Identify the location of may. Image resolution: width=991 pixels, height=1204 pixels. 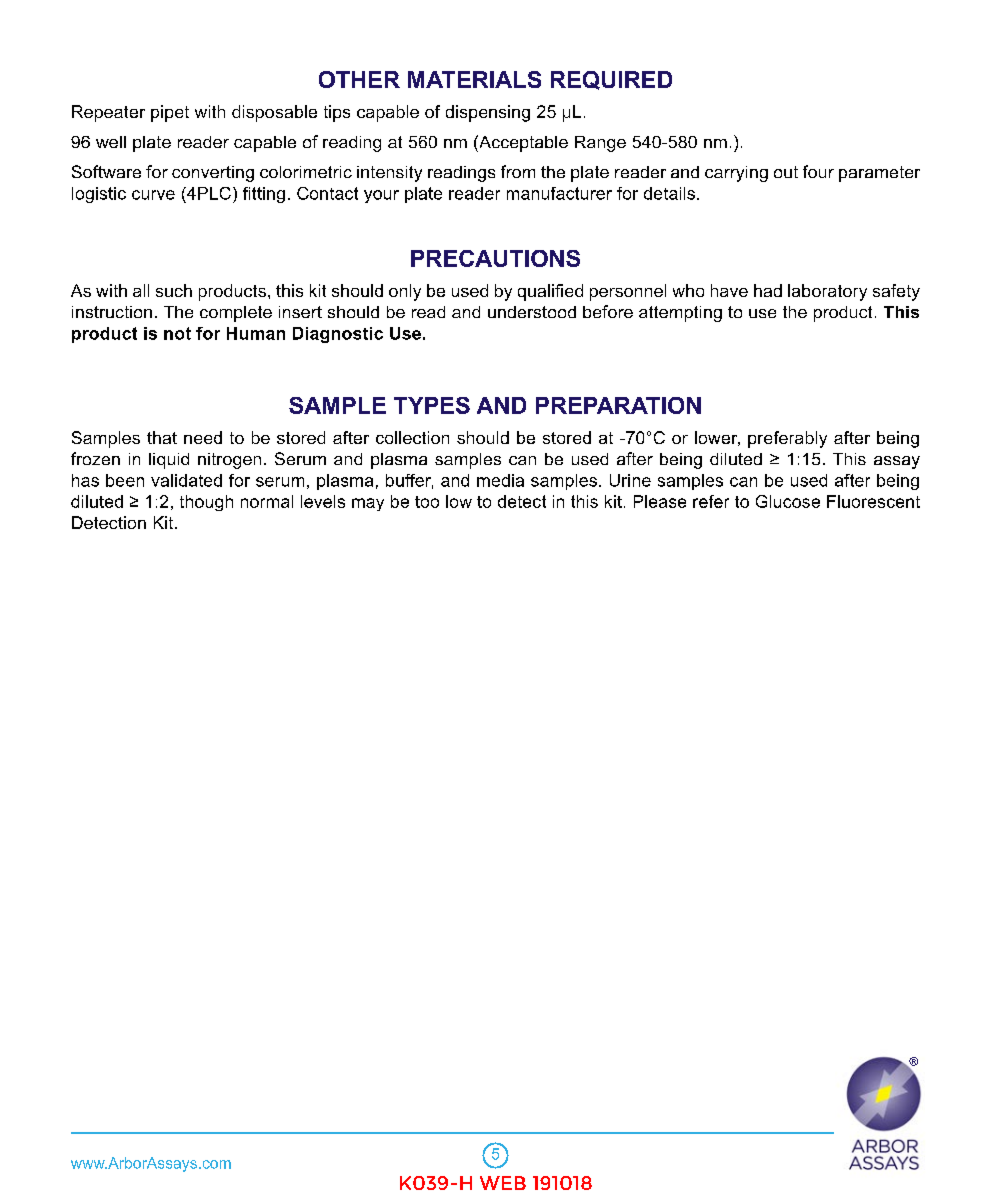
(368, 504).
